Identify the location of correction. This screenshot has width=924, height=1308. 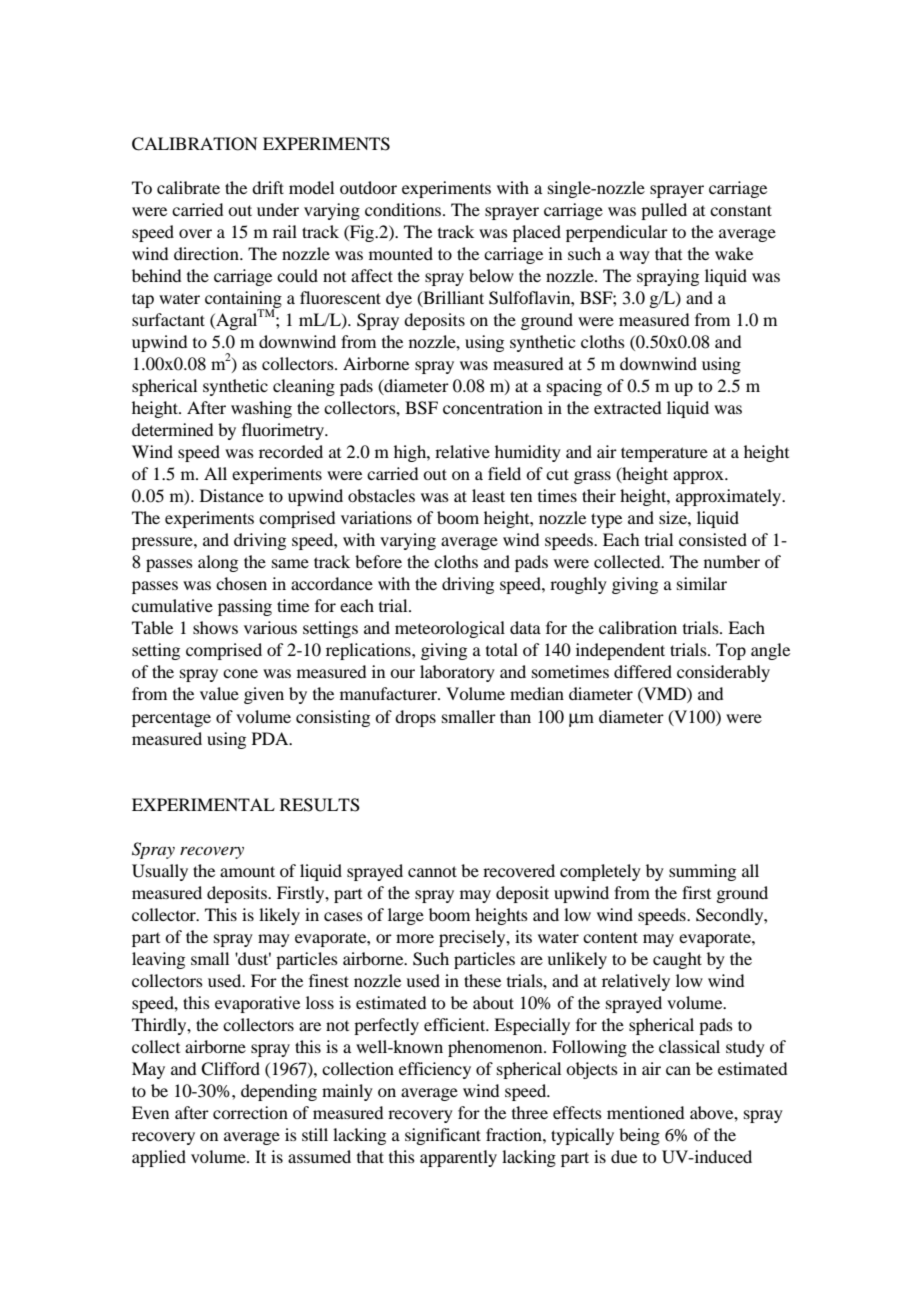
(250, 1112).
